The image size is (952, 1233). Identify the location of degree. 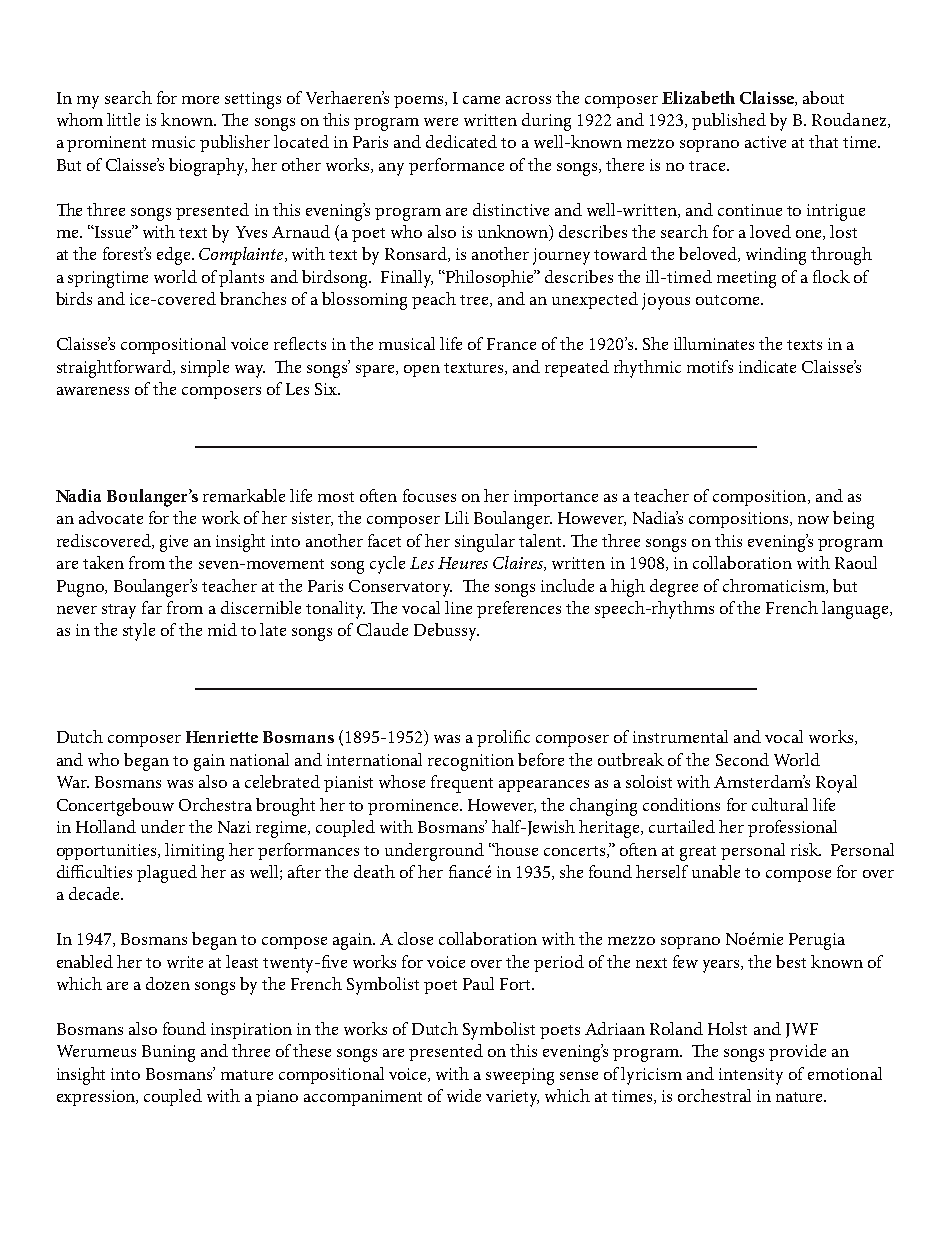
(674, 588).
